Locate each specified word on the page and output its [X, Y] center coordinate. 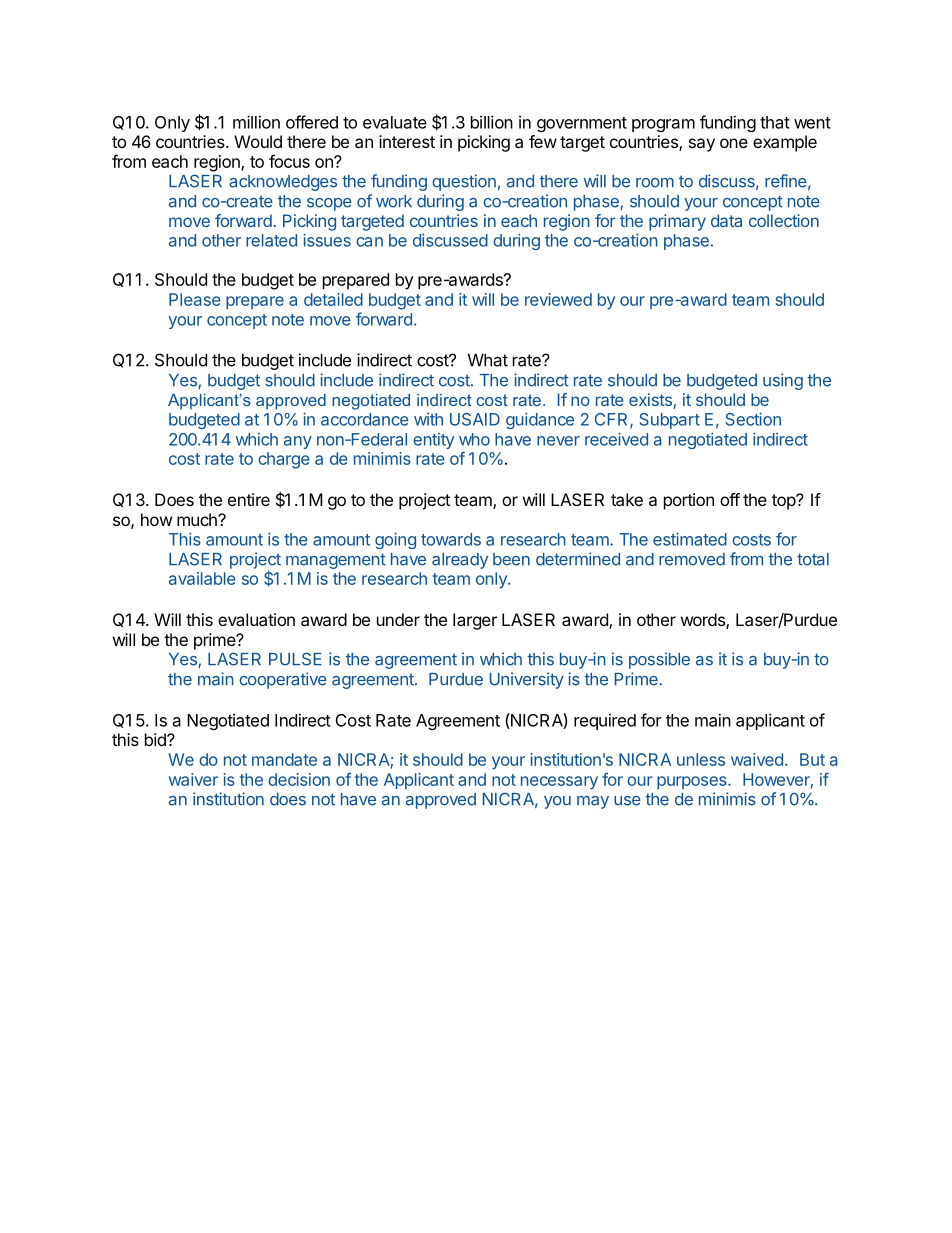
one [734, 143]
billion [492, 122]
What [488, 360]
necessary [559, 782]
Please [195, 299]
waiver [193, 779]
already [460, 561]
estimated [690, 539]
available [202, 578]
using [783, 381]
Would [258, 141]
